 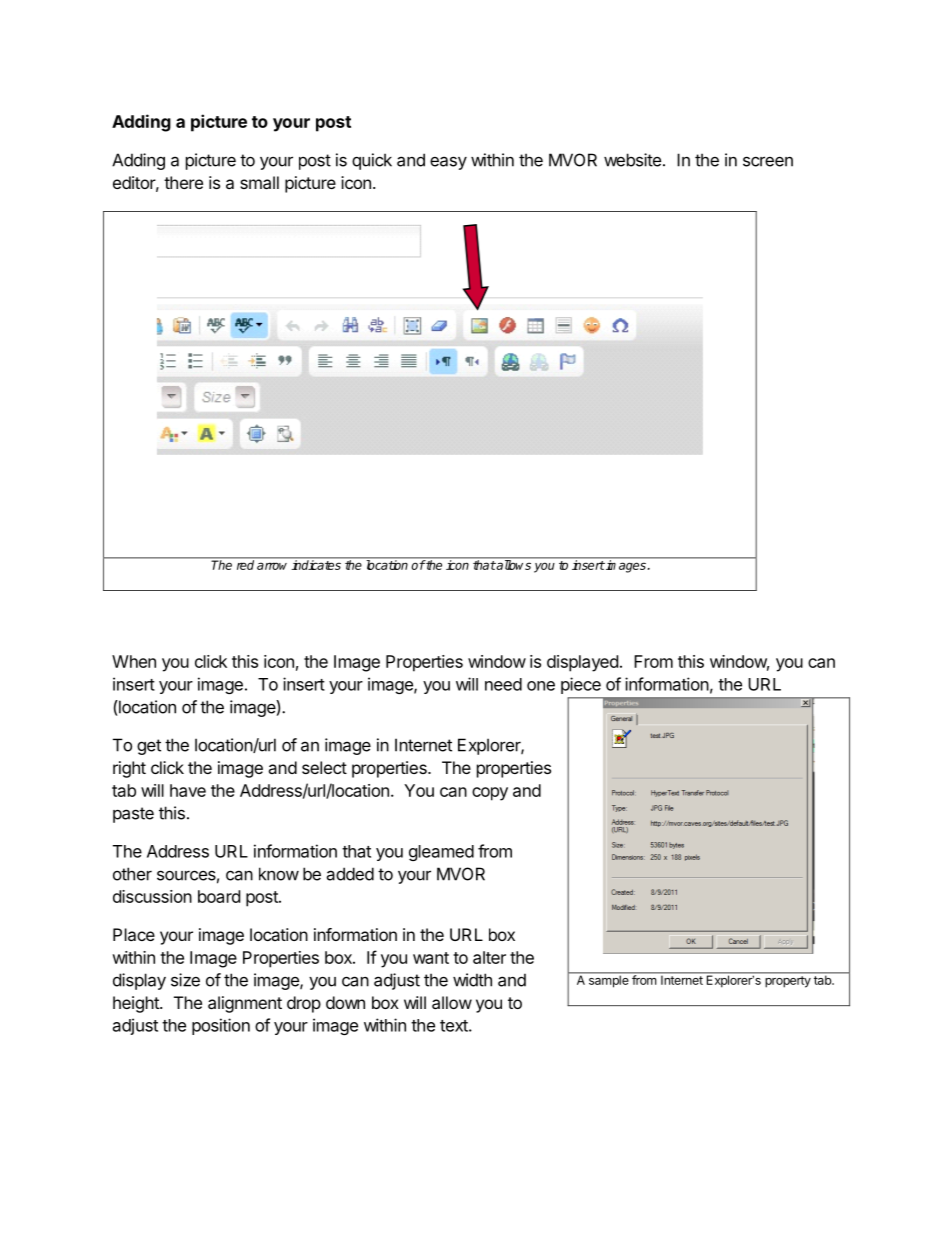 I want to click on width, so click(x=472, y=980).
